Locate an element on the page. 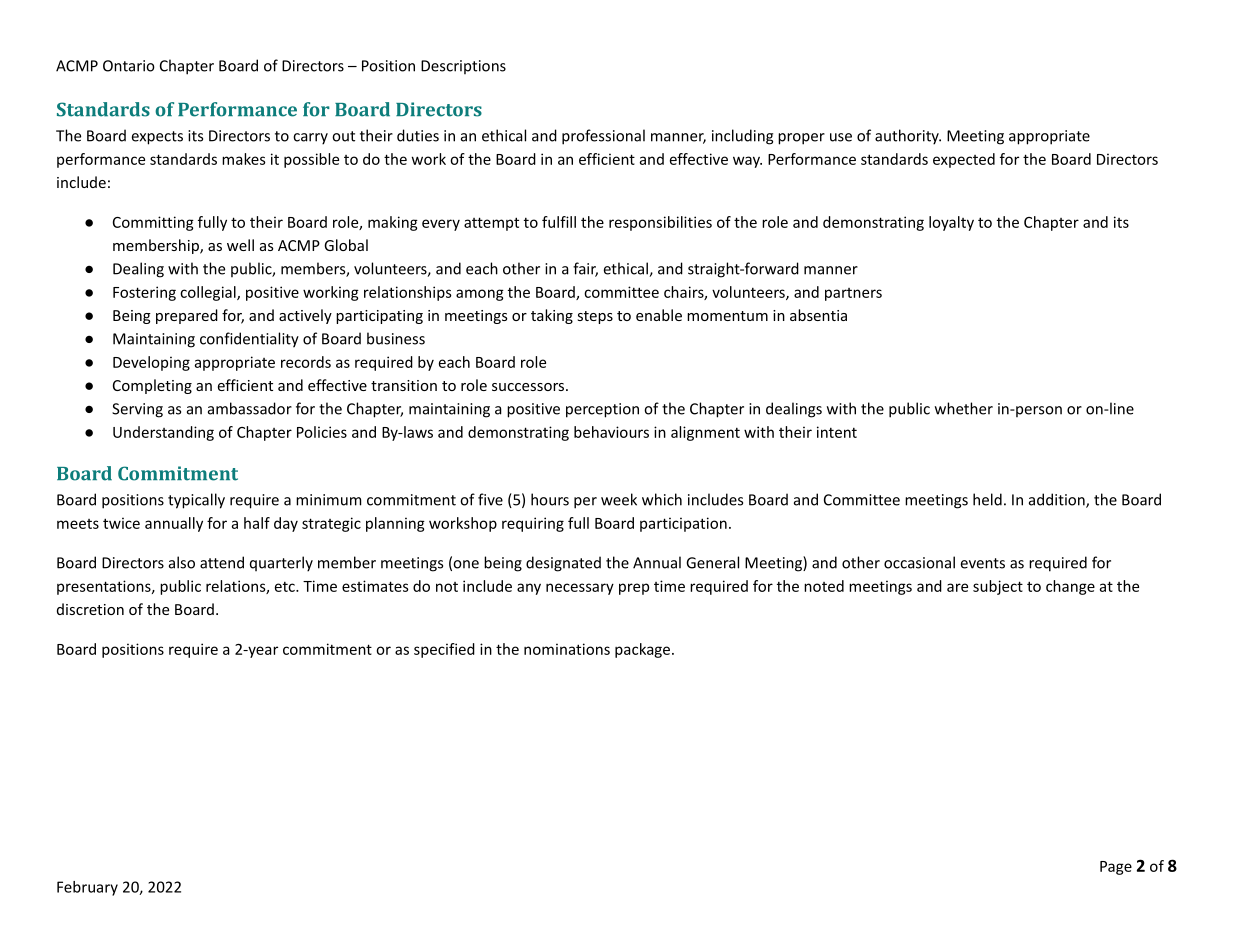 The image size is (1233, 952). February is located at coordinates (87, 888).
